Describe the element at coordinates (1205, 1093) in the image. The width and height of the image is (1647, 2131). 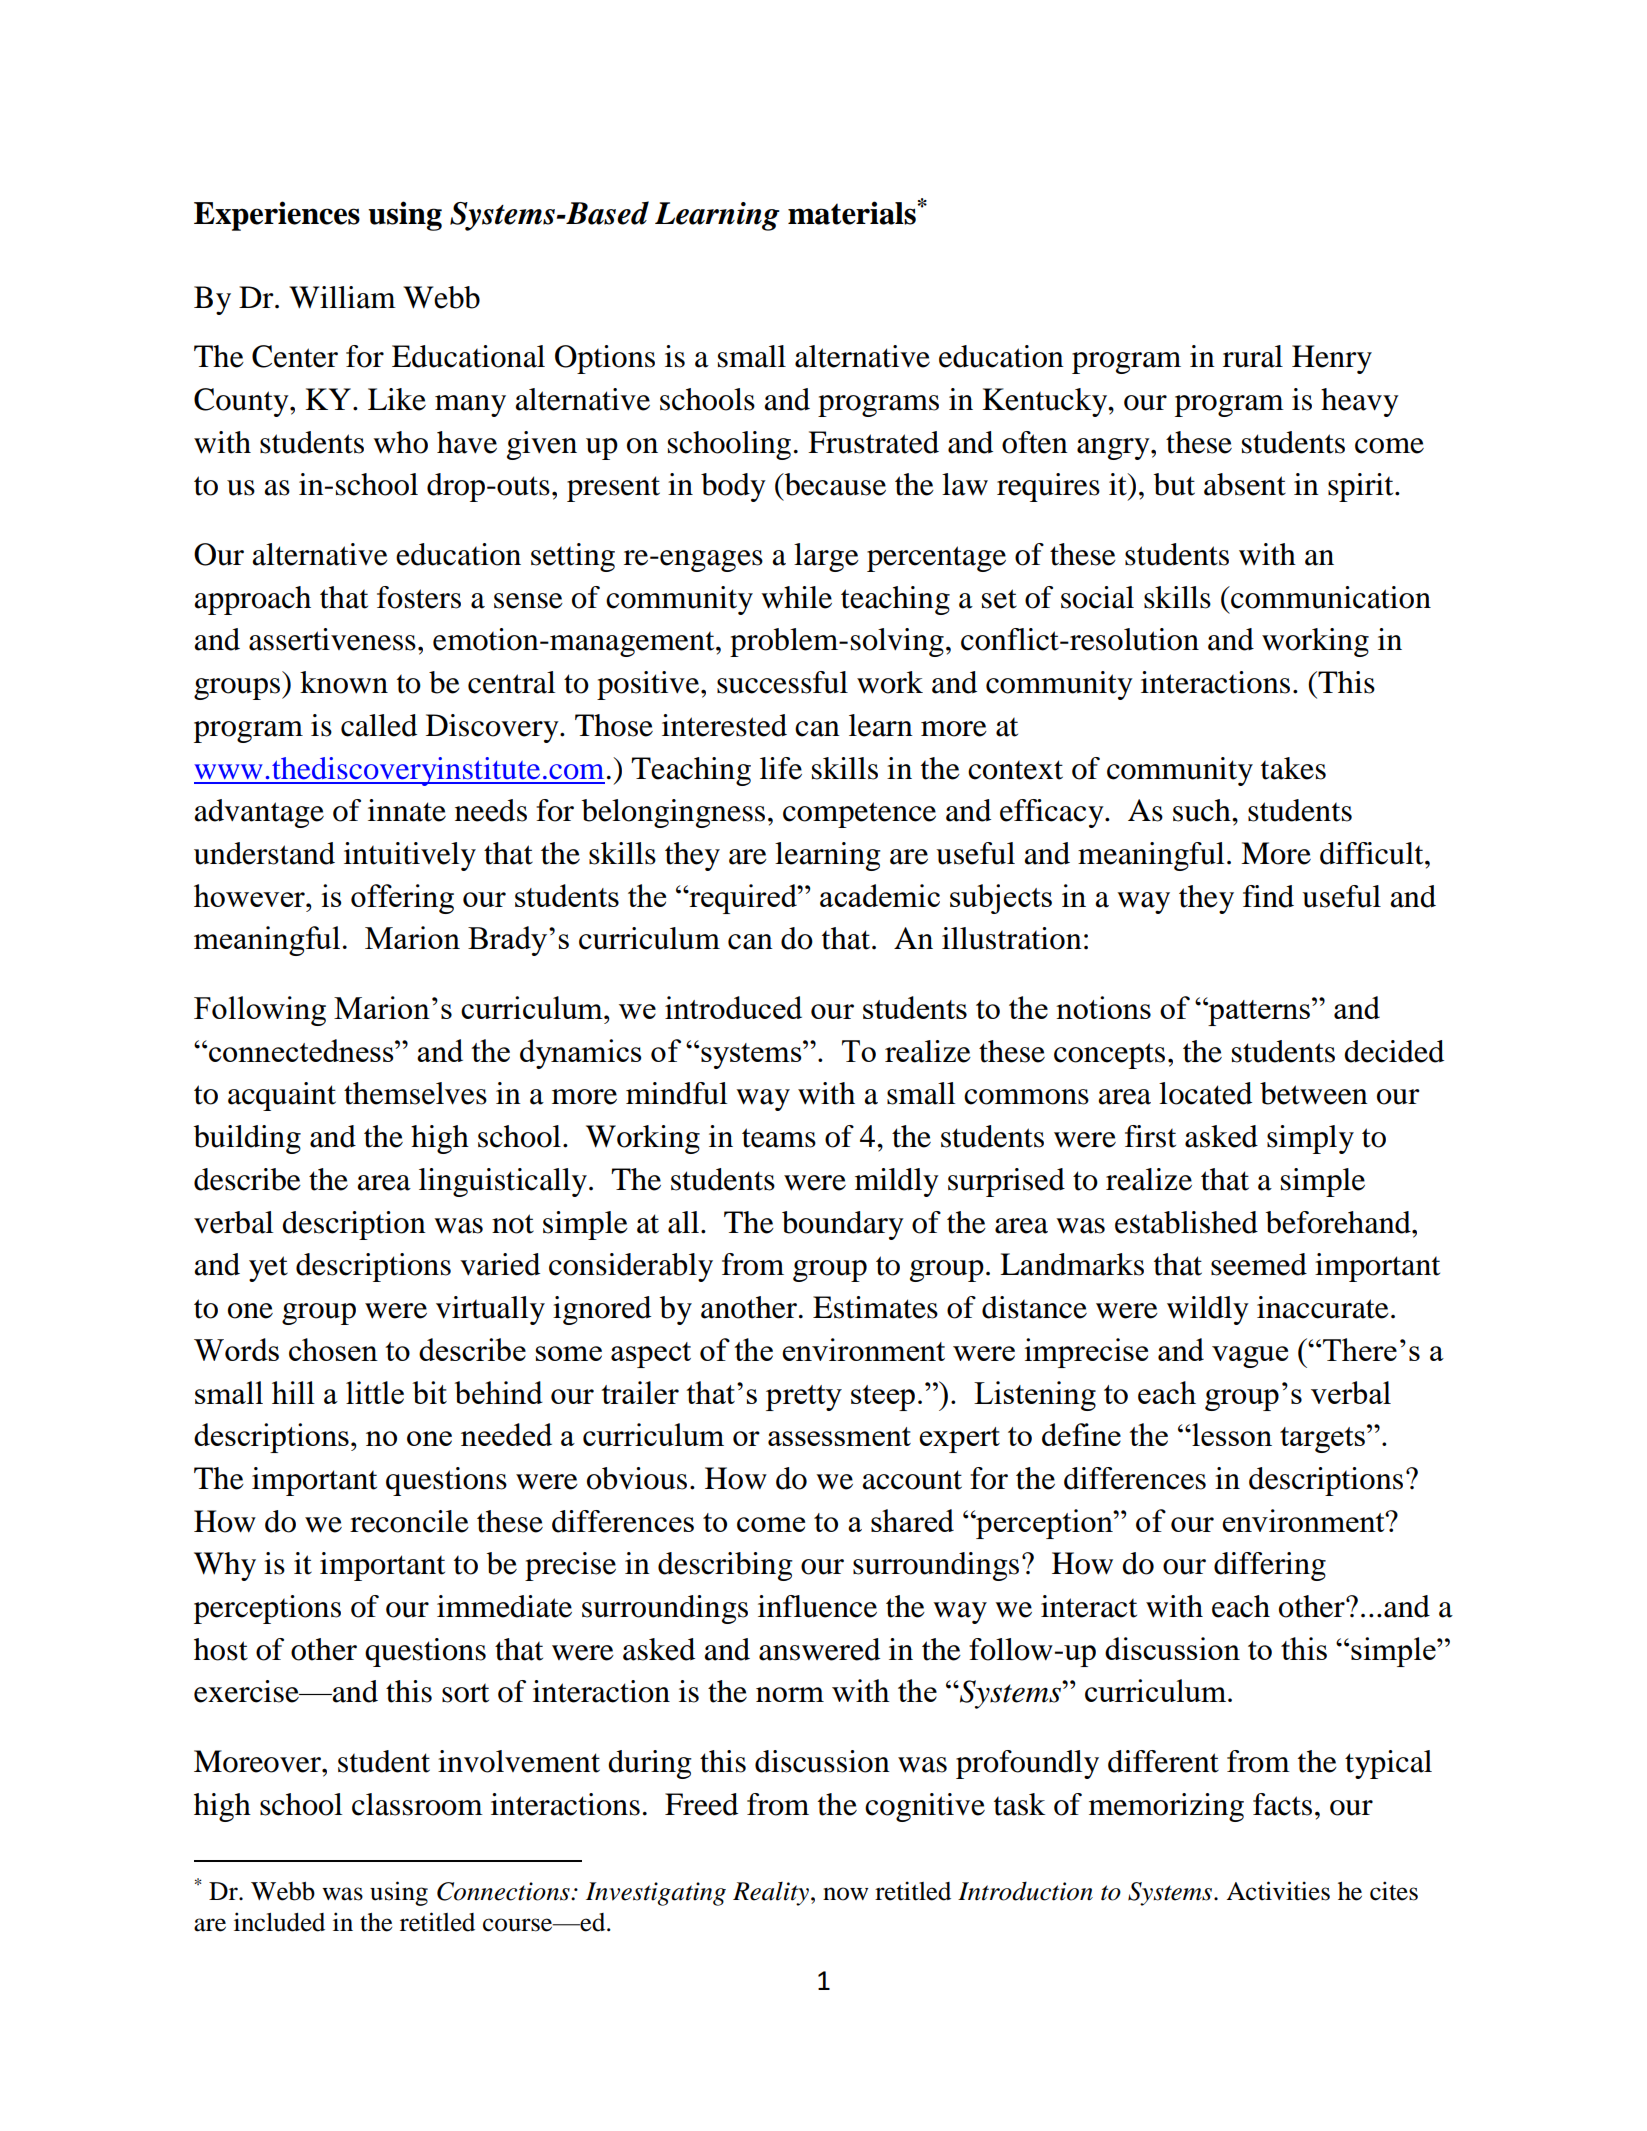
I see `located` at that location.
